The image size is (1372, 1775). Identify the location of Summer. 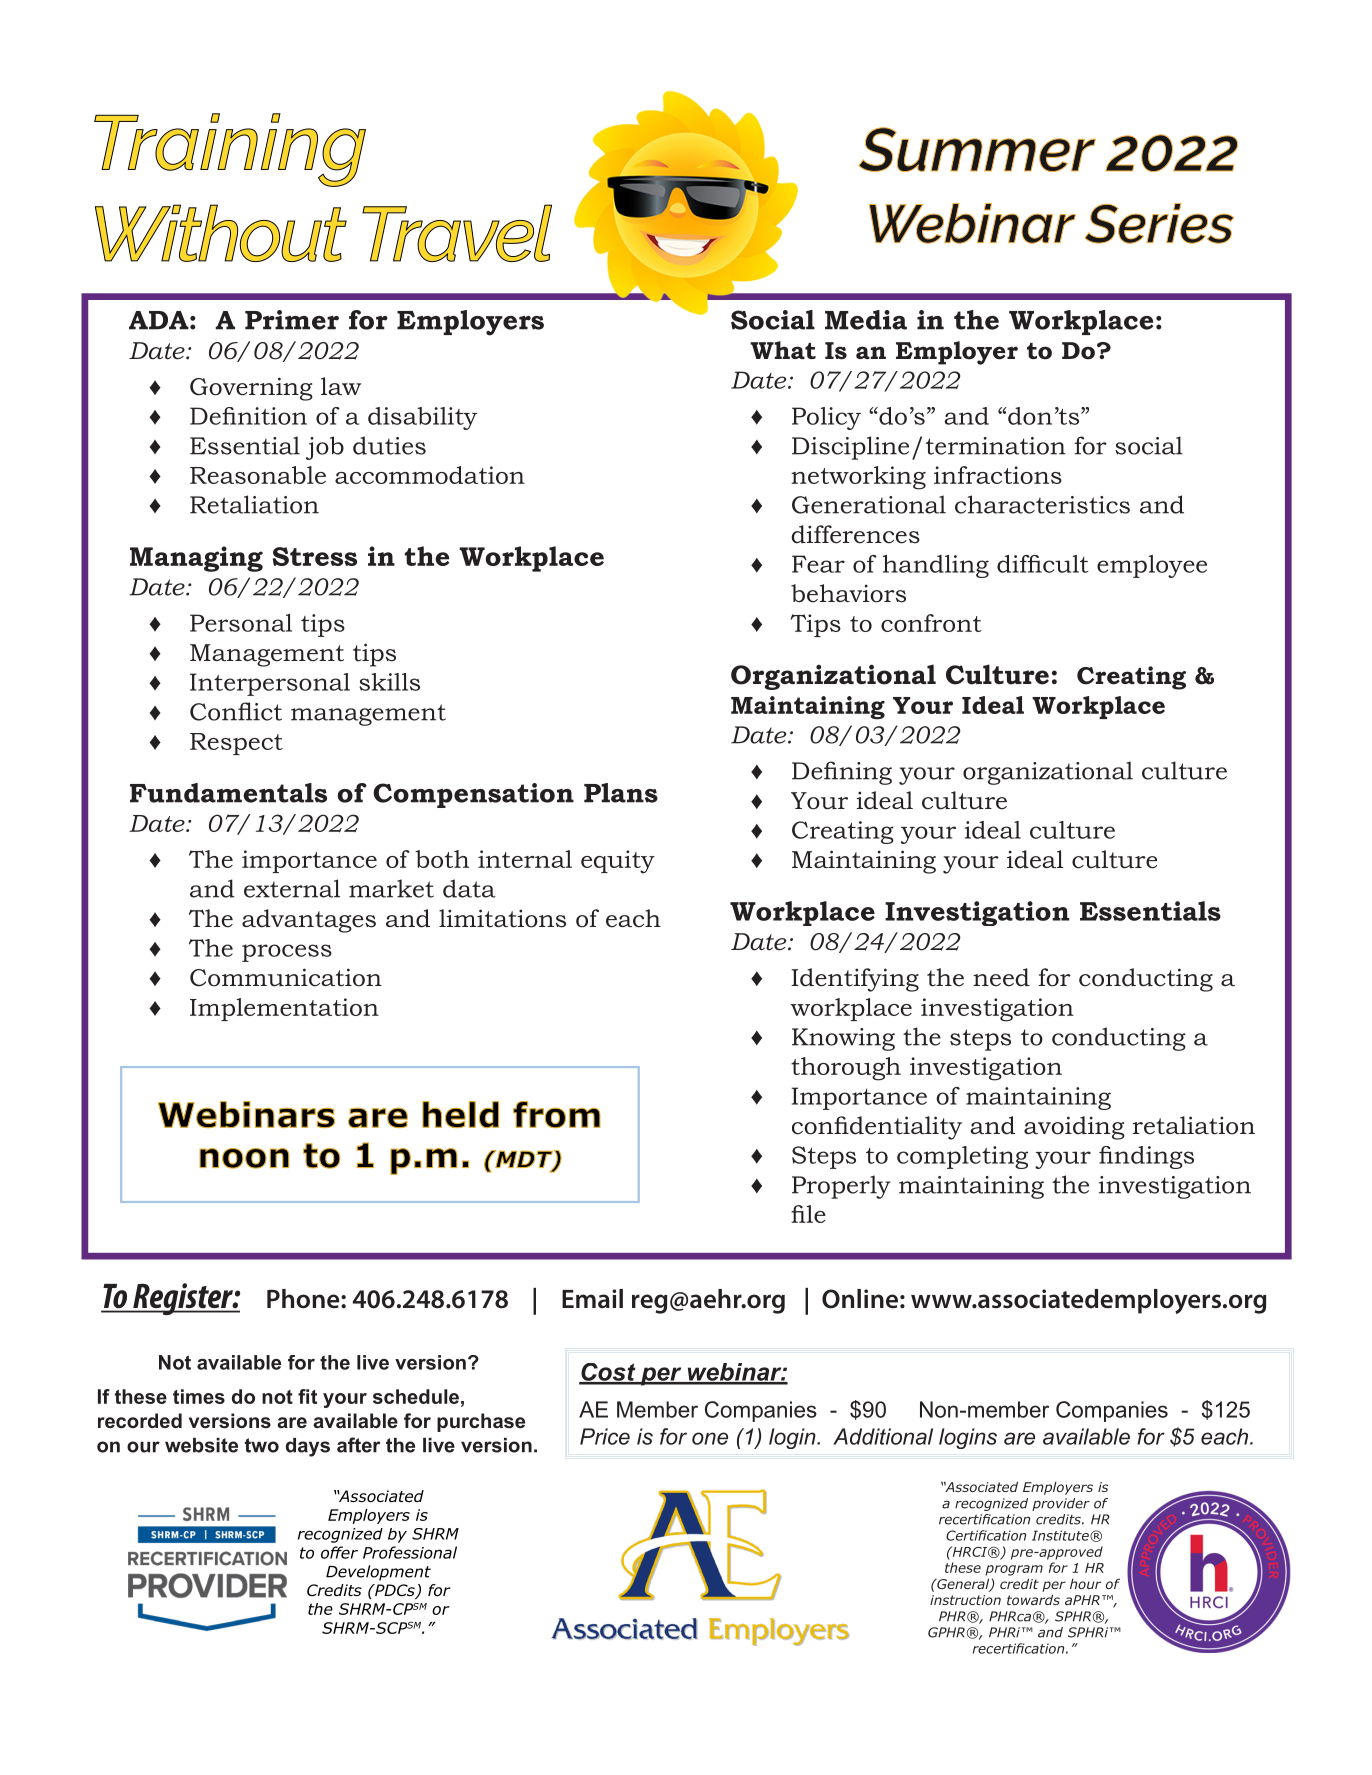
(977, 149).
